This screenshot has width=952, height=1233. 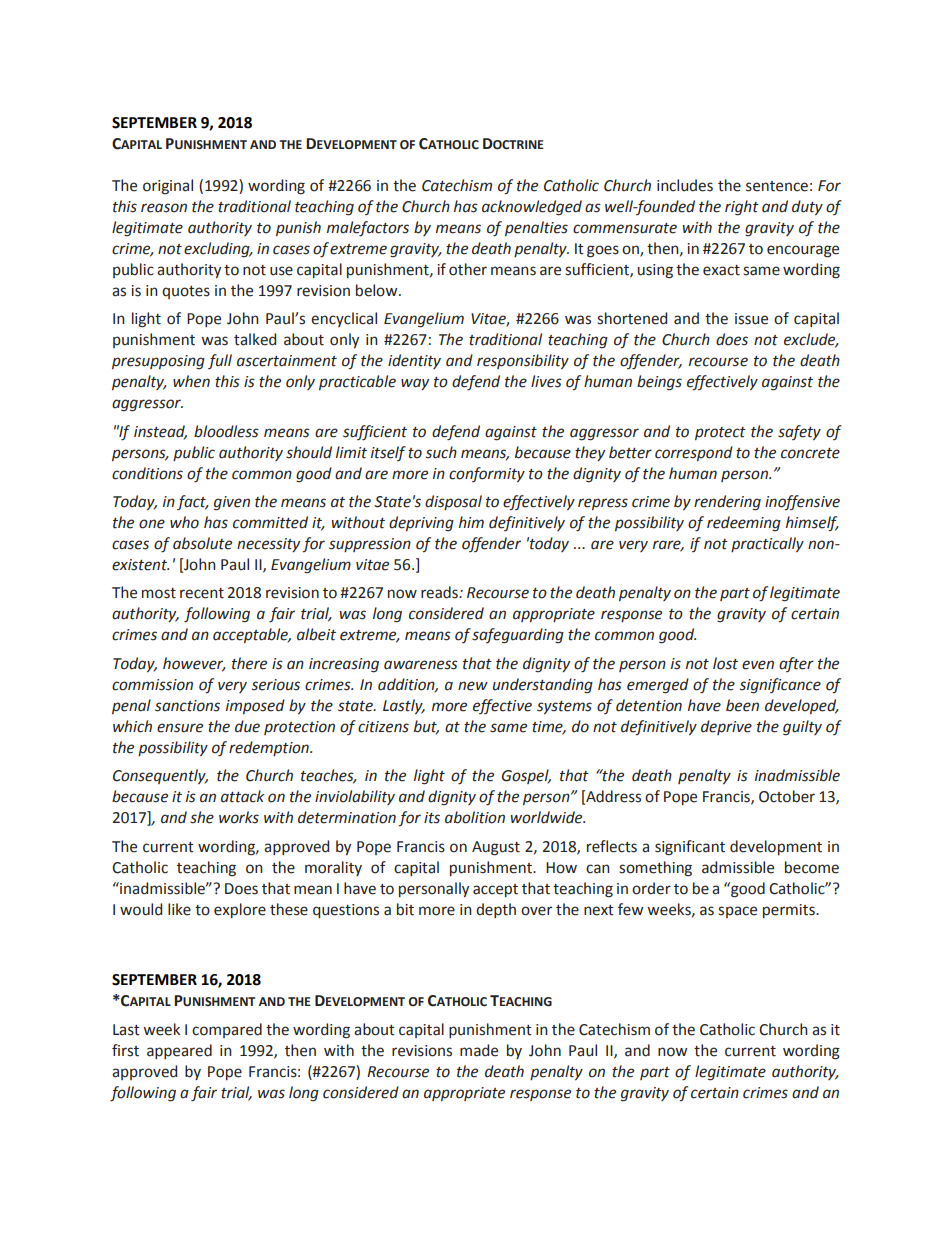 What do you see at coordinates (726, 727) in the screenshot?
I see `deprive` at bounding box center [726, 727].
